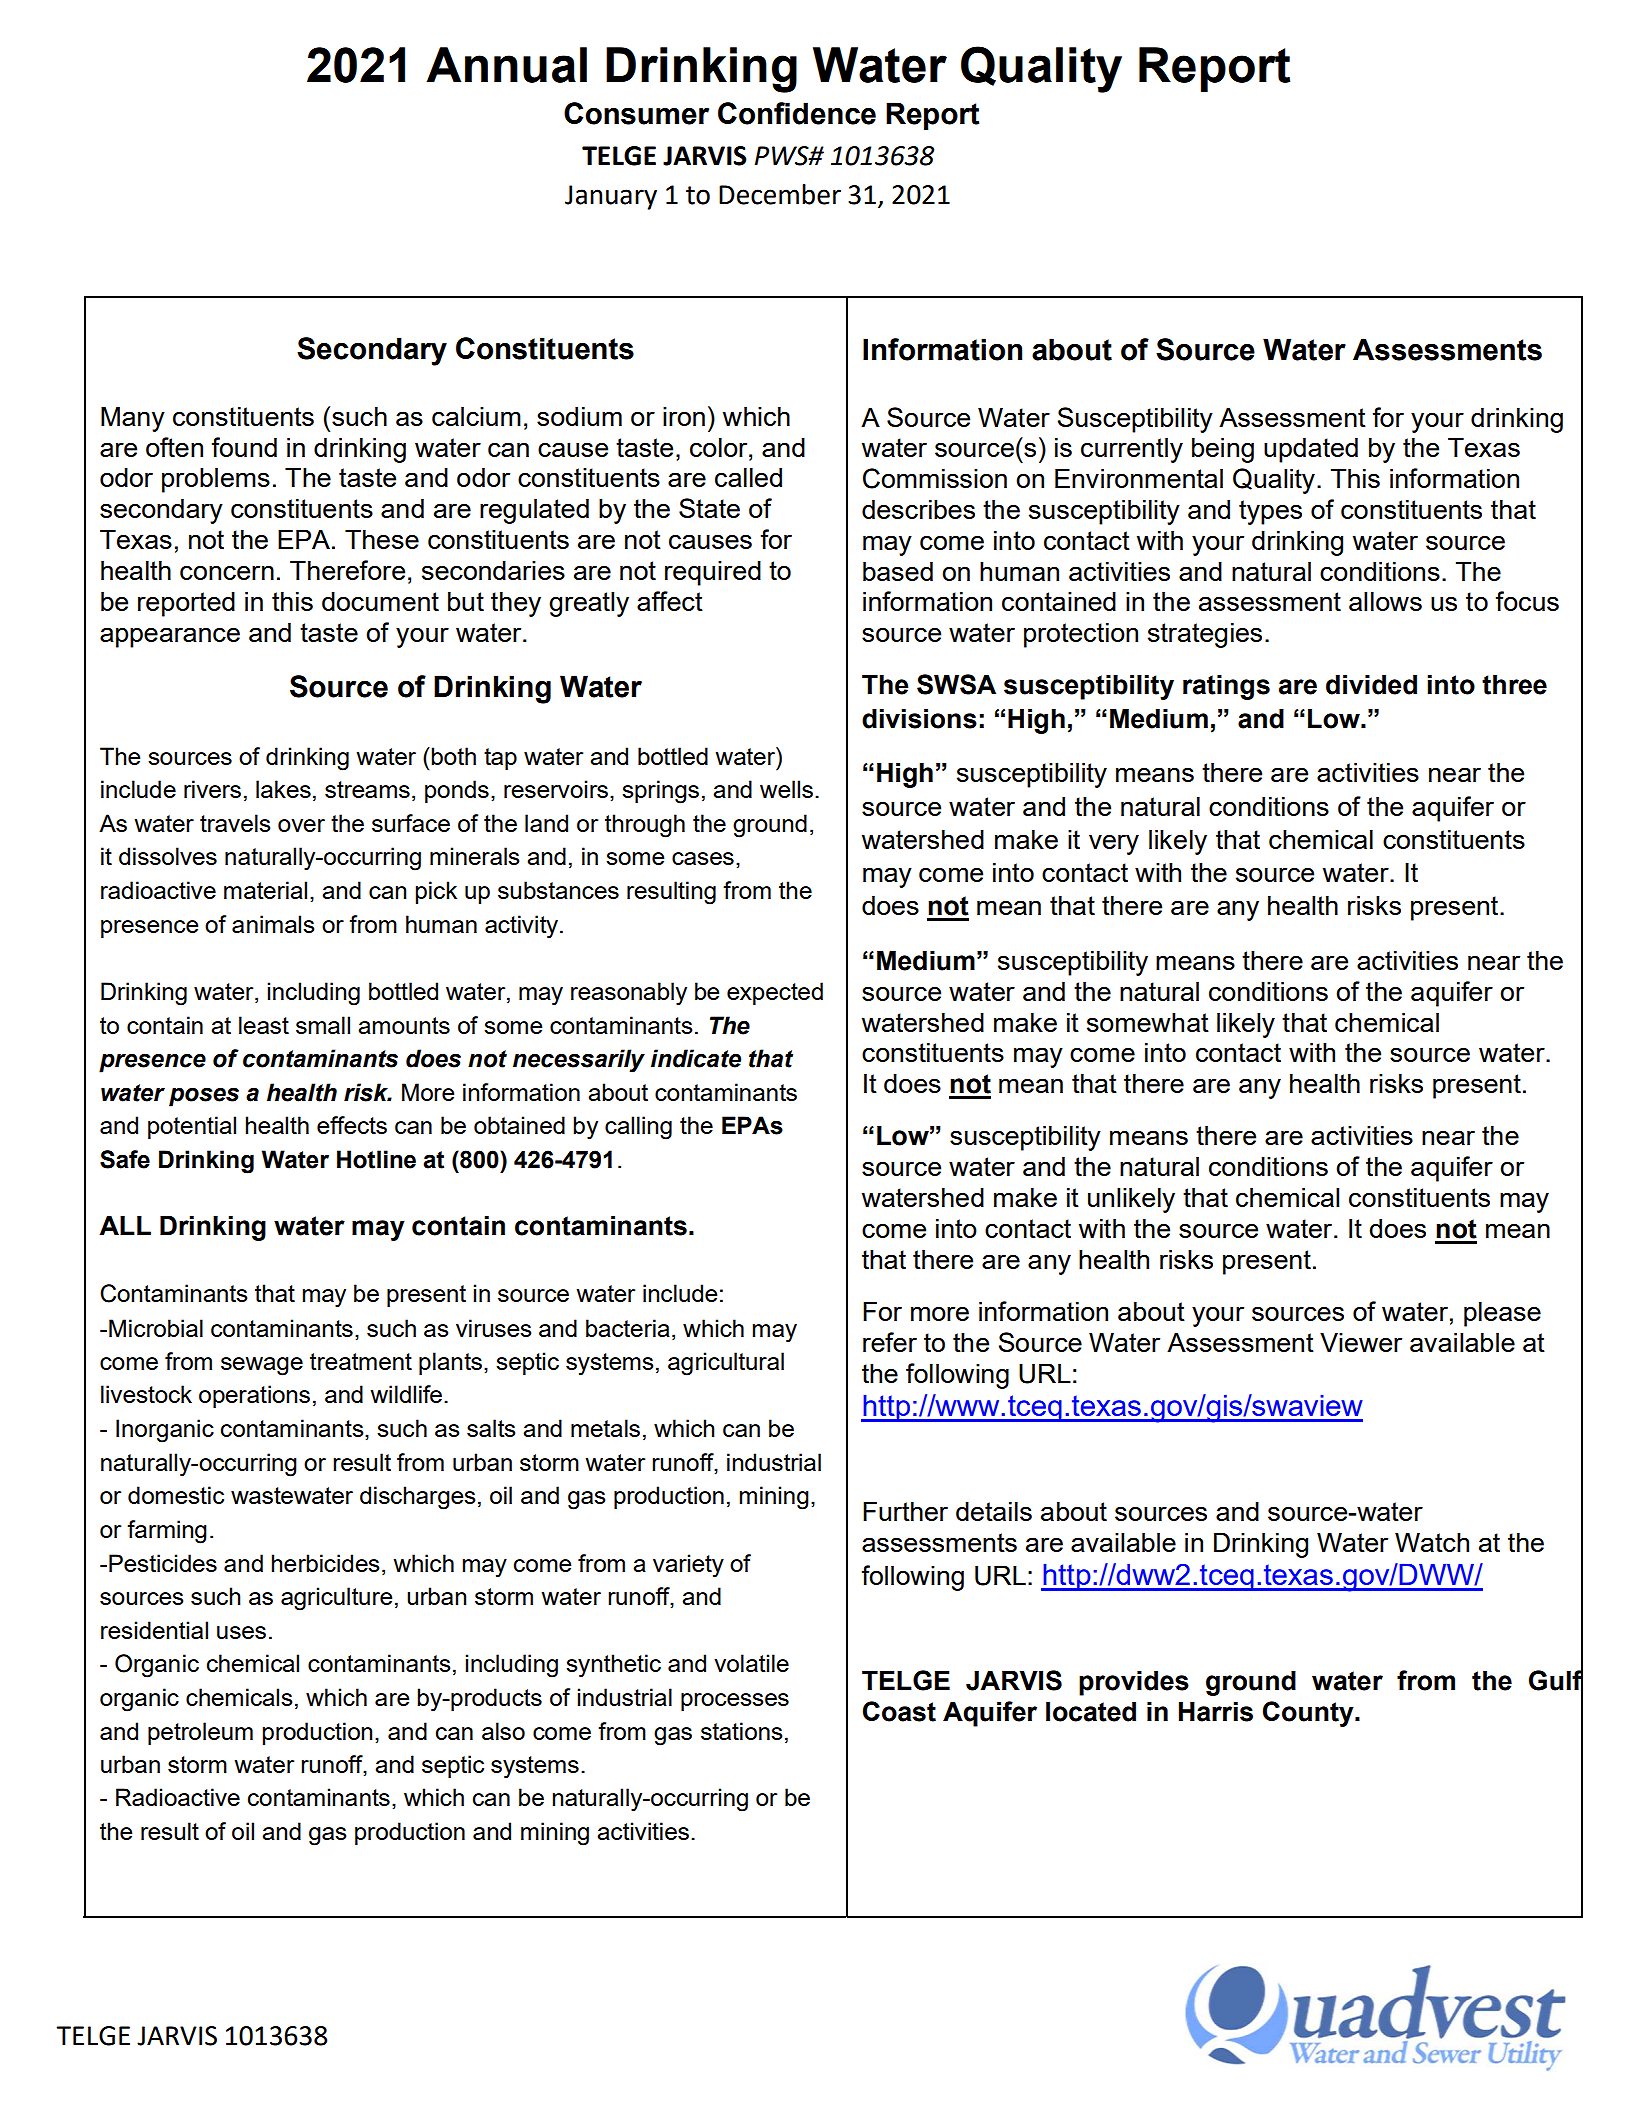  I want to click on Viewer, so click(1361, 1342).
